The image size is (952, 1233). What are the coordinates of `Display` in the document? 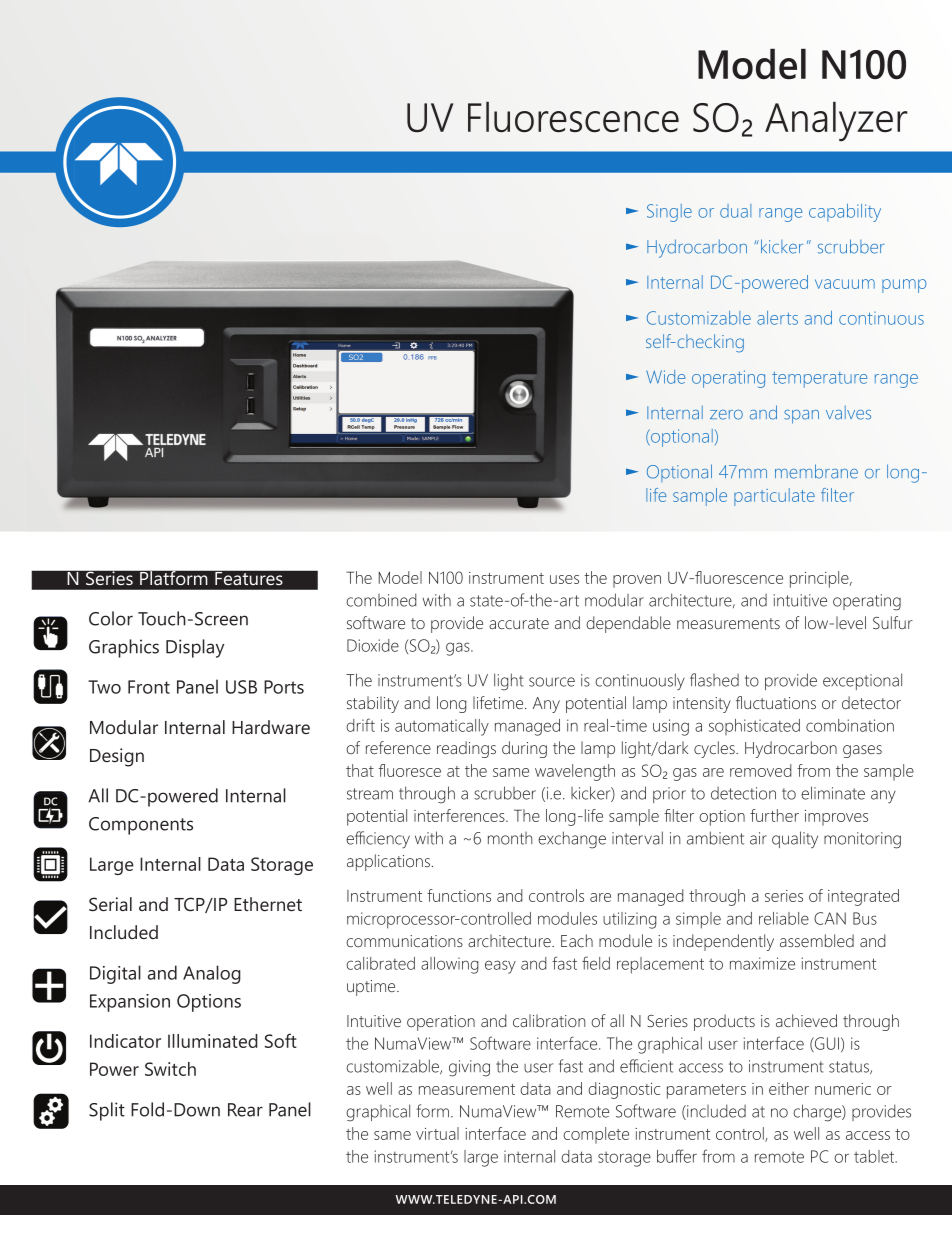 It's located at (195, 648).
